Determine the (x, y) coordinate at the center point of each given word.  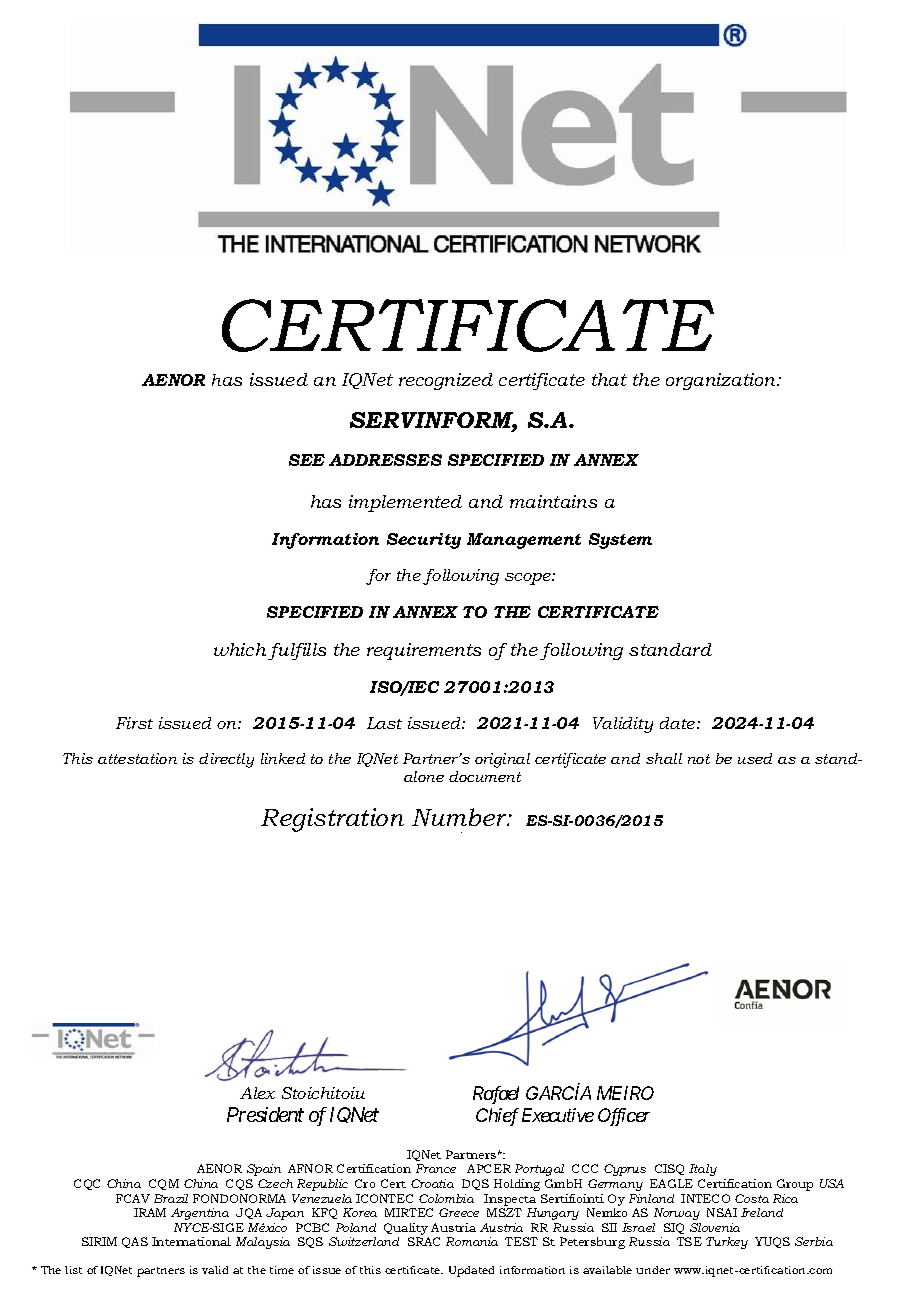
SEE (307, 460)
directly (226, 760)
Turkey (727, 1243)
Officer (624, 1117)
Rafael (496, 1095)
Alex (257, 1093)
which (240, 649)
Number (460, 817)
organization (722, 381)
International (191, 1241)
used (755, 758)
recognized (446, 381)
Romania (472, 1241)
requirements (424, 651)
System (620, 541)
